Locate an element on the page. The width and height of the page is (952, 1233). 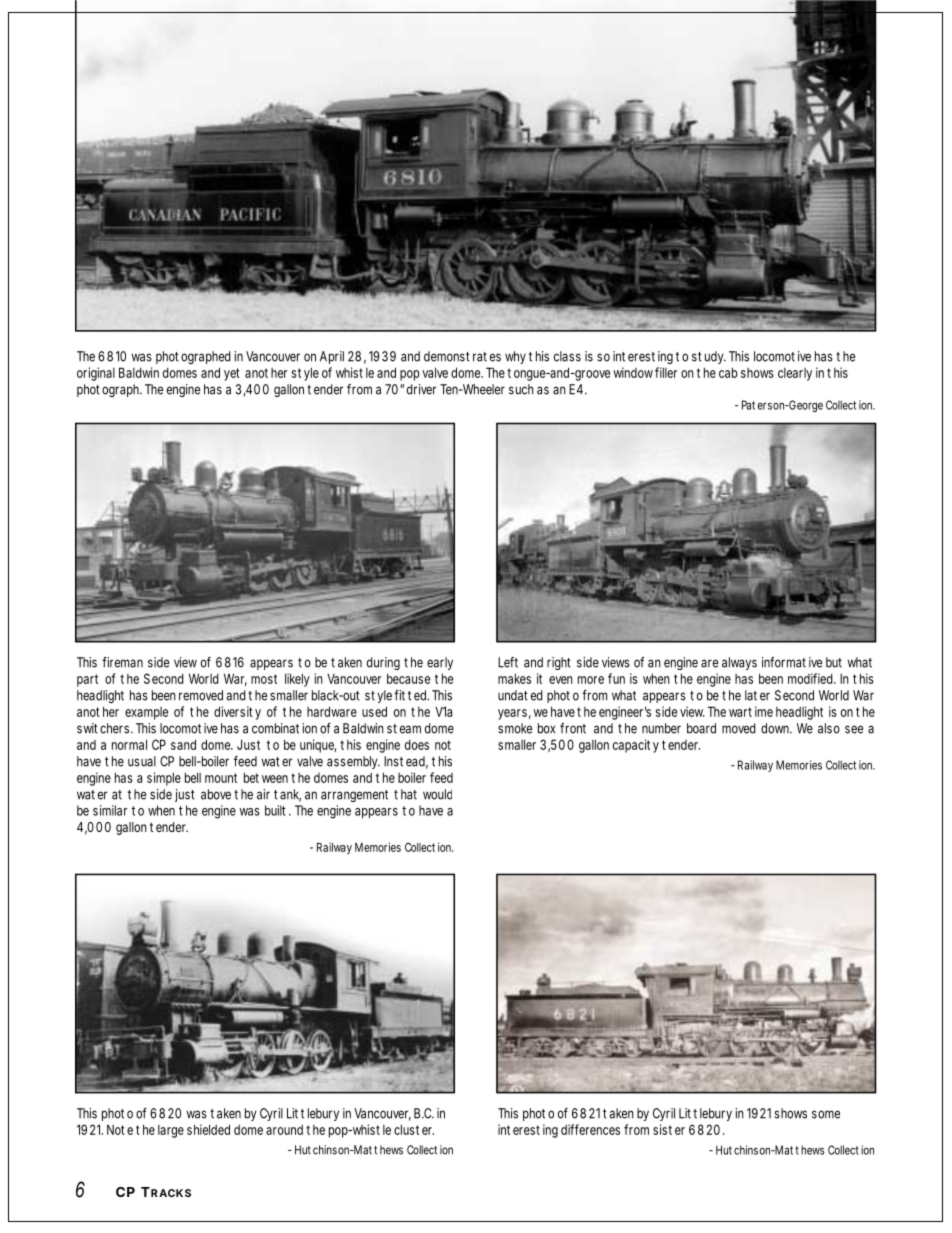
fireman is located at coordinates (122, 662).
